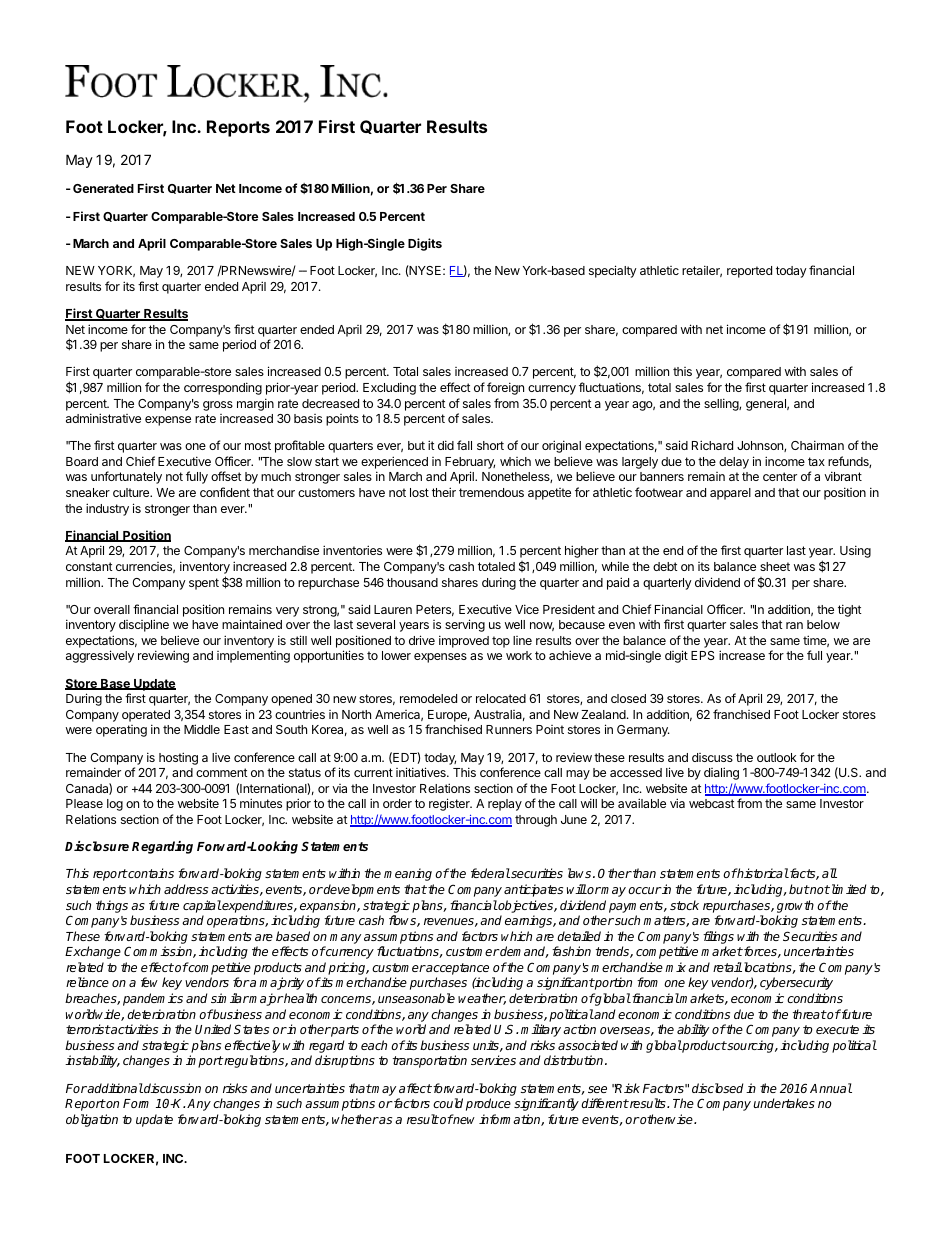 This screenshot has height=1233, width=952. Describe the element at coordinates (703, 655) in the screenshot. I see `EPS` at that location.
